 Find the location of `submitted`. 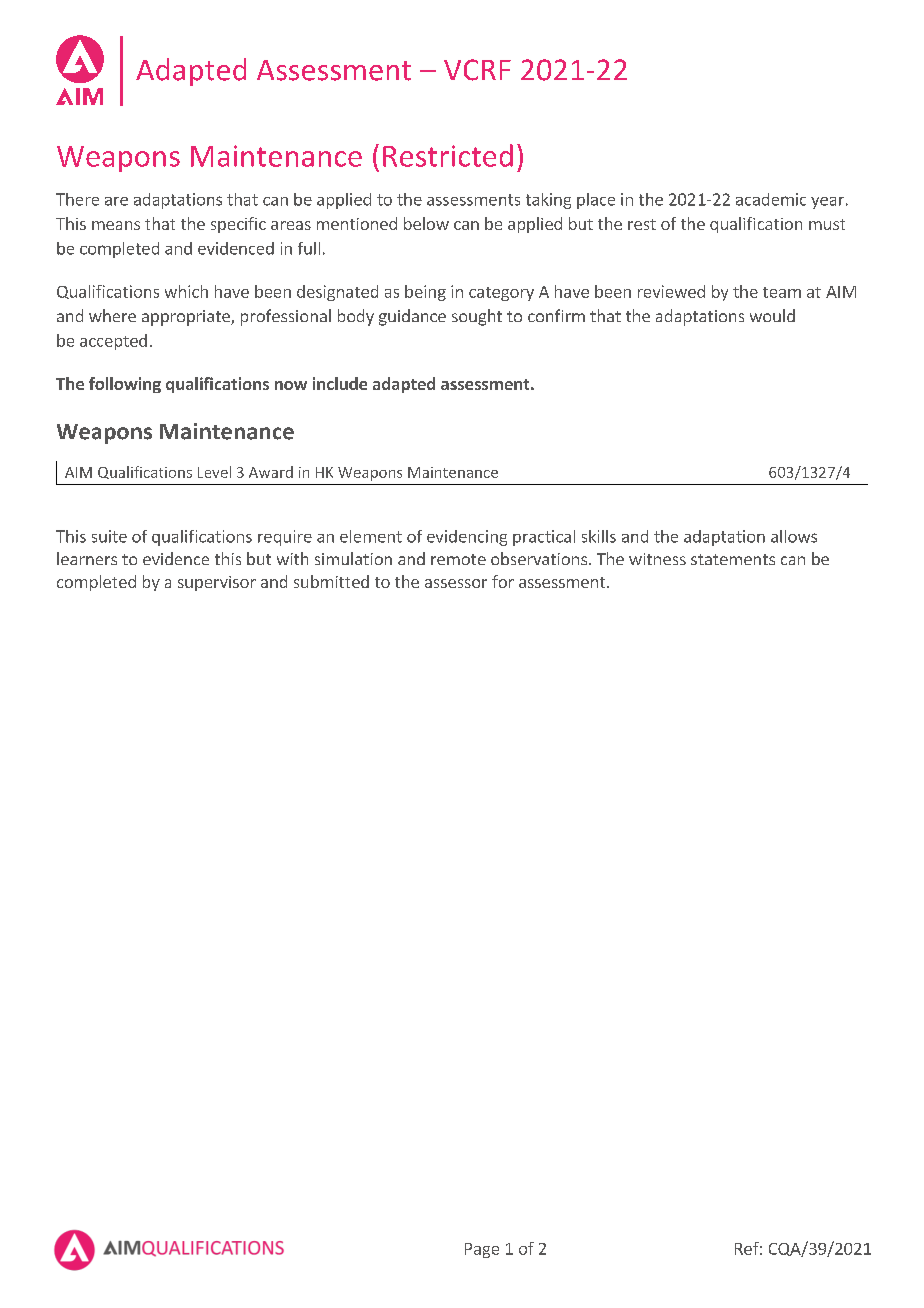

submitted is located at coordinates (331, 581).
